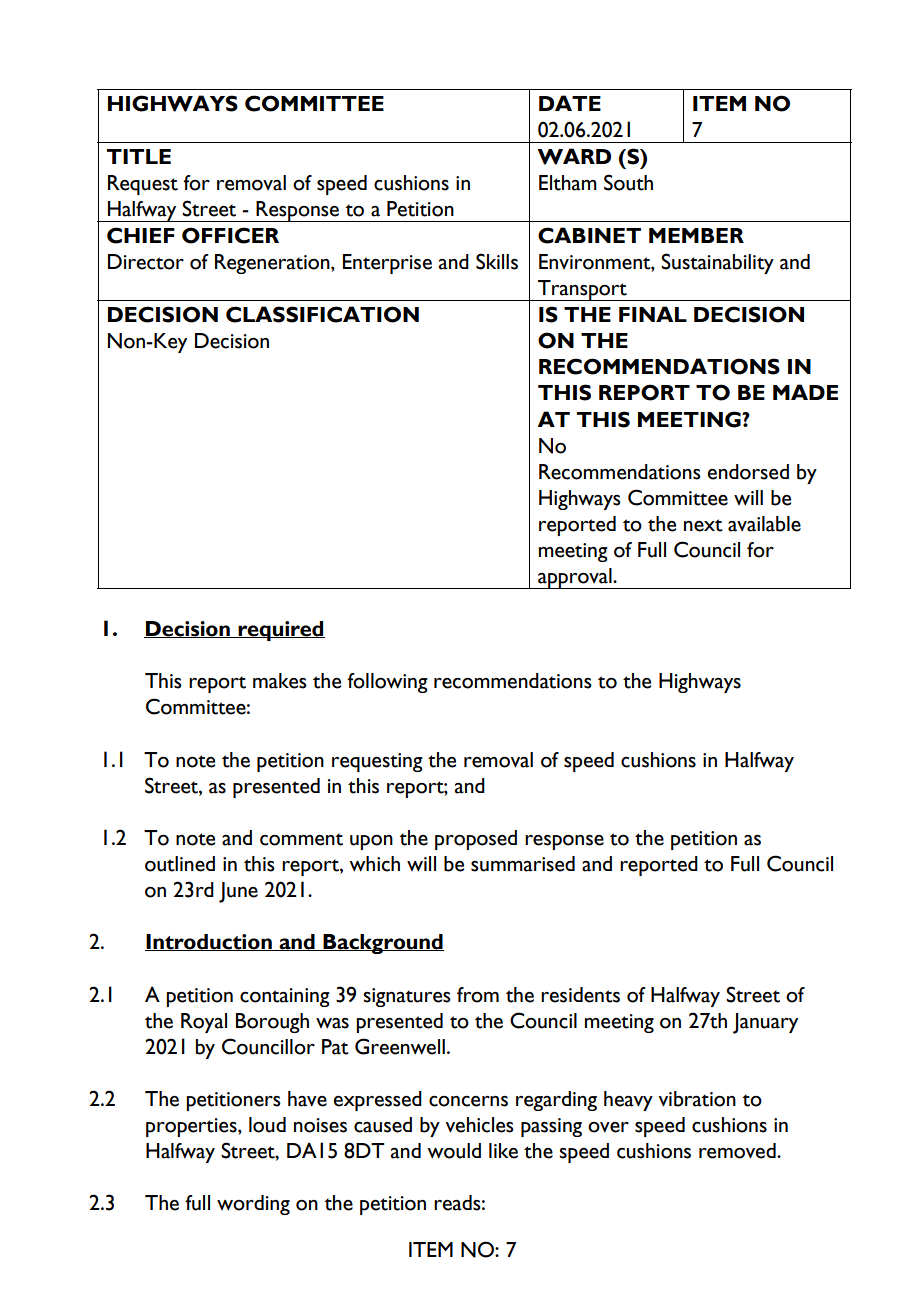 The width and height of the screenshot is (924, 1308). Describe the element at coordinates (765, 1023) in the screenshot. I see `January` at that location.
